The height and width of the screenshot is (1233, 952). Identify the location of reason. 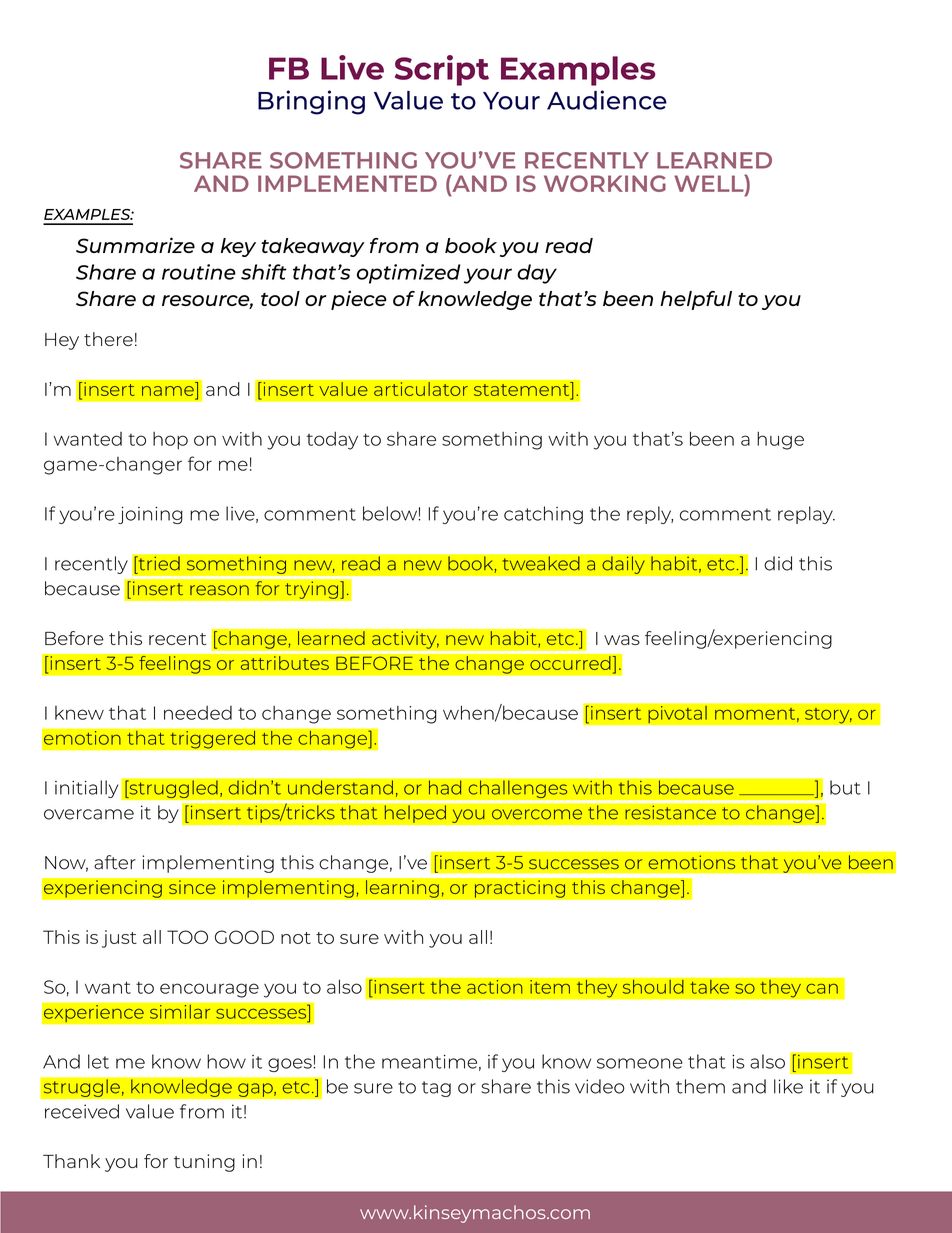
(219, 590).
